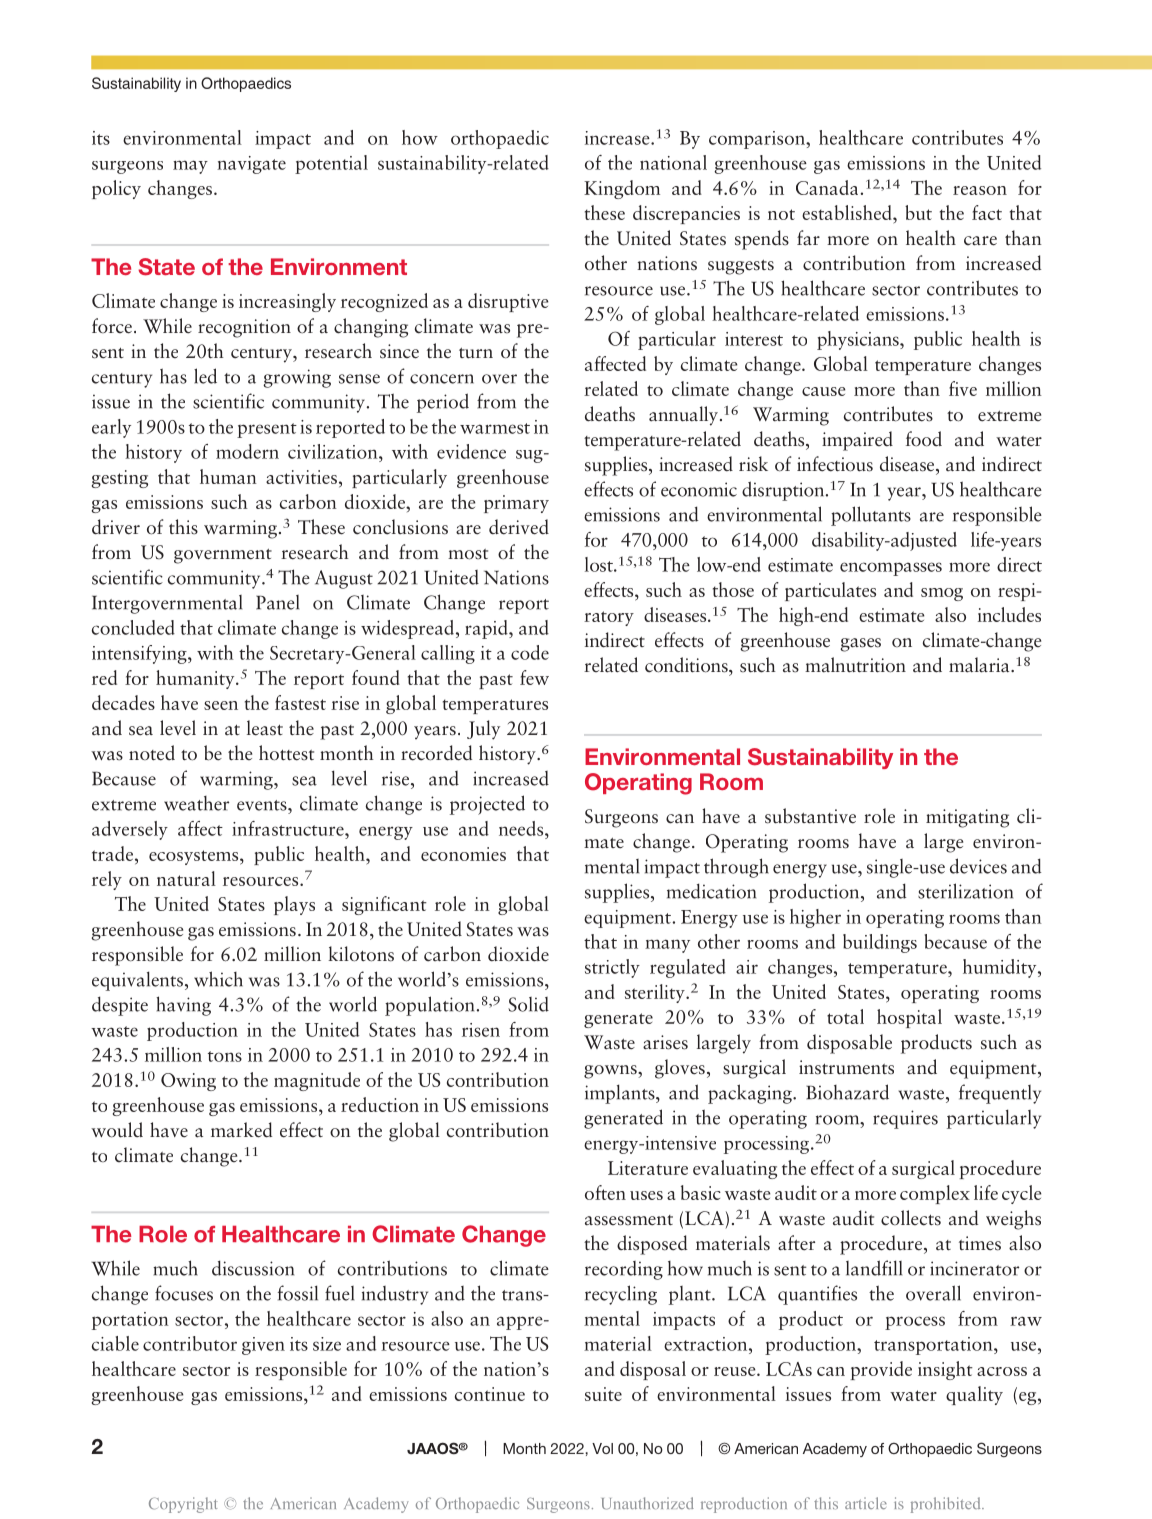  I want to click on Copyright, so click(183, 1505).
